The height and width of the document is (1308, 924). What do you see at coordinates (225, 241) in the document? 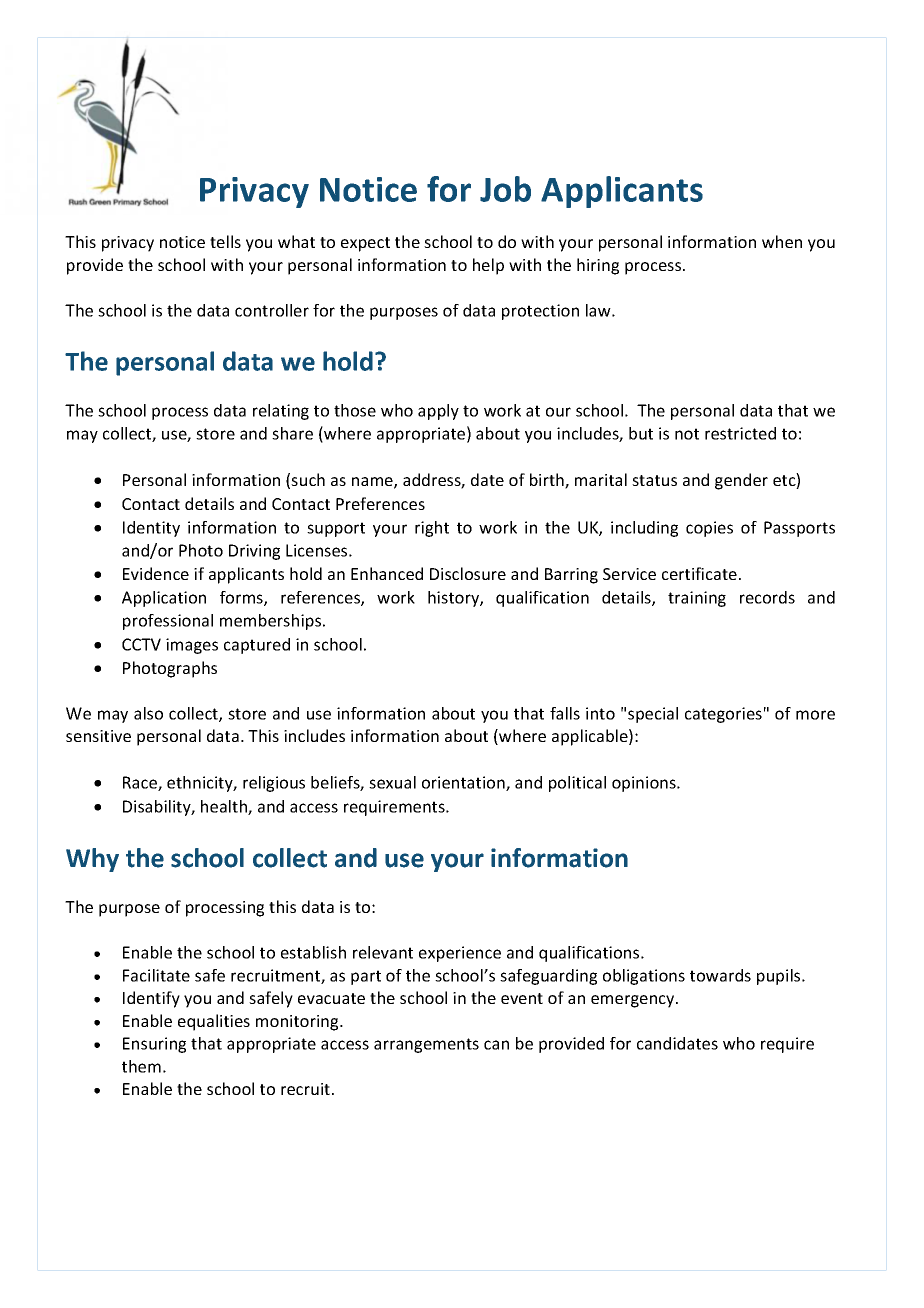
I see `tells` at bounding box center [225, 241].
